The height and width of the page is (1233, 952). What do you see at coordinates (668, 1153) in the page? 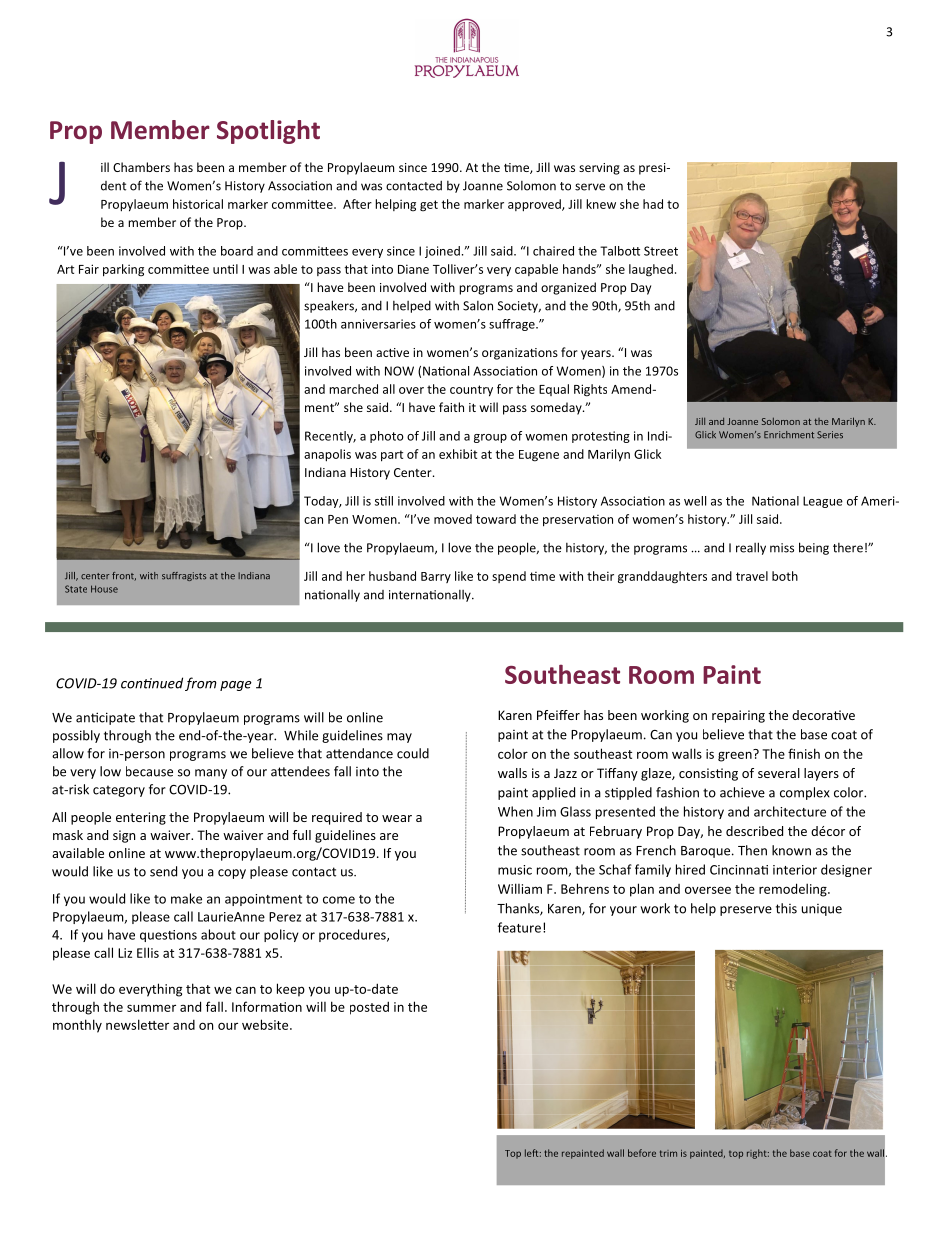
I see `trim` at bounding box center [668, 1153].
